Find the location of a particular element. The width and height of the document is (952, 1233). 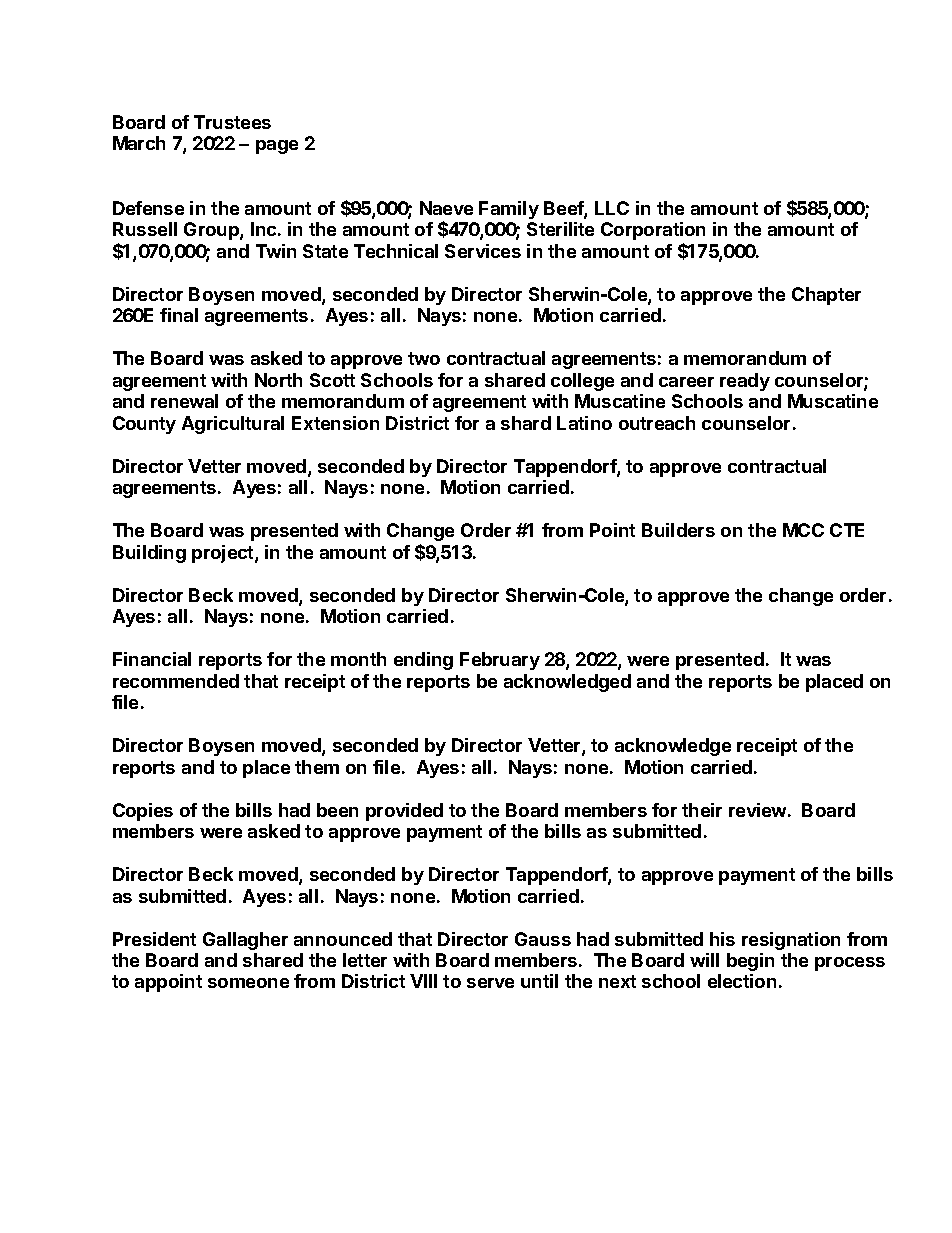

Trustees is located at coordinates (232, 122).
